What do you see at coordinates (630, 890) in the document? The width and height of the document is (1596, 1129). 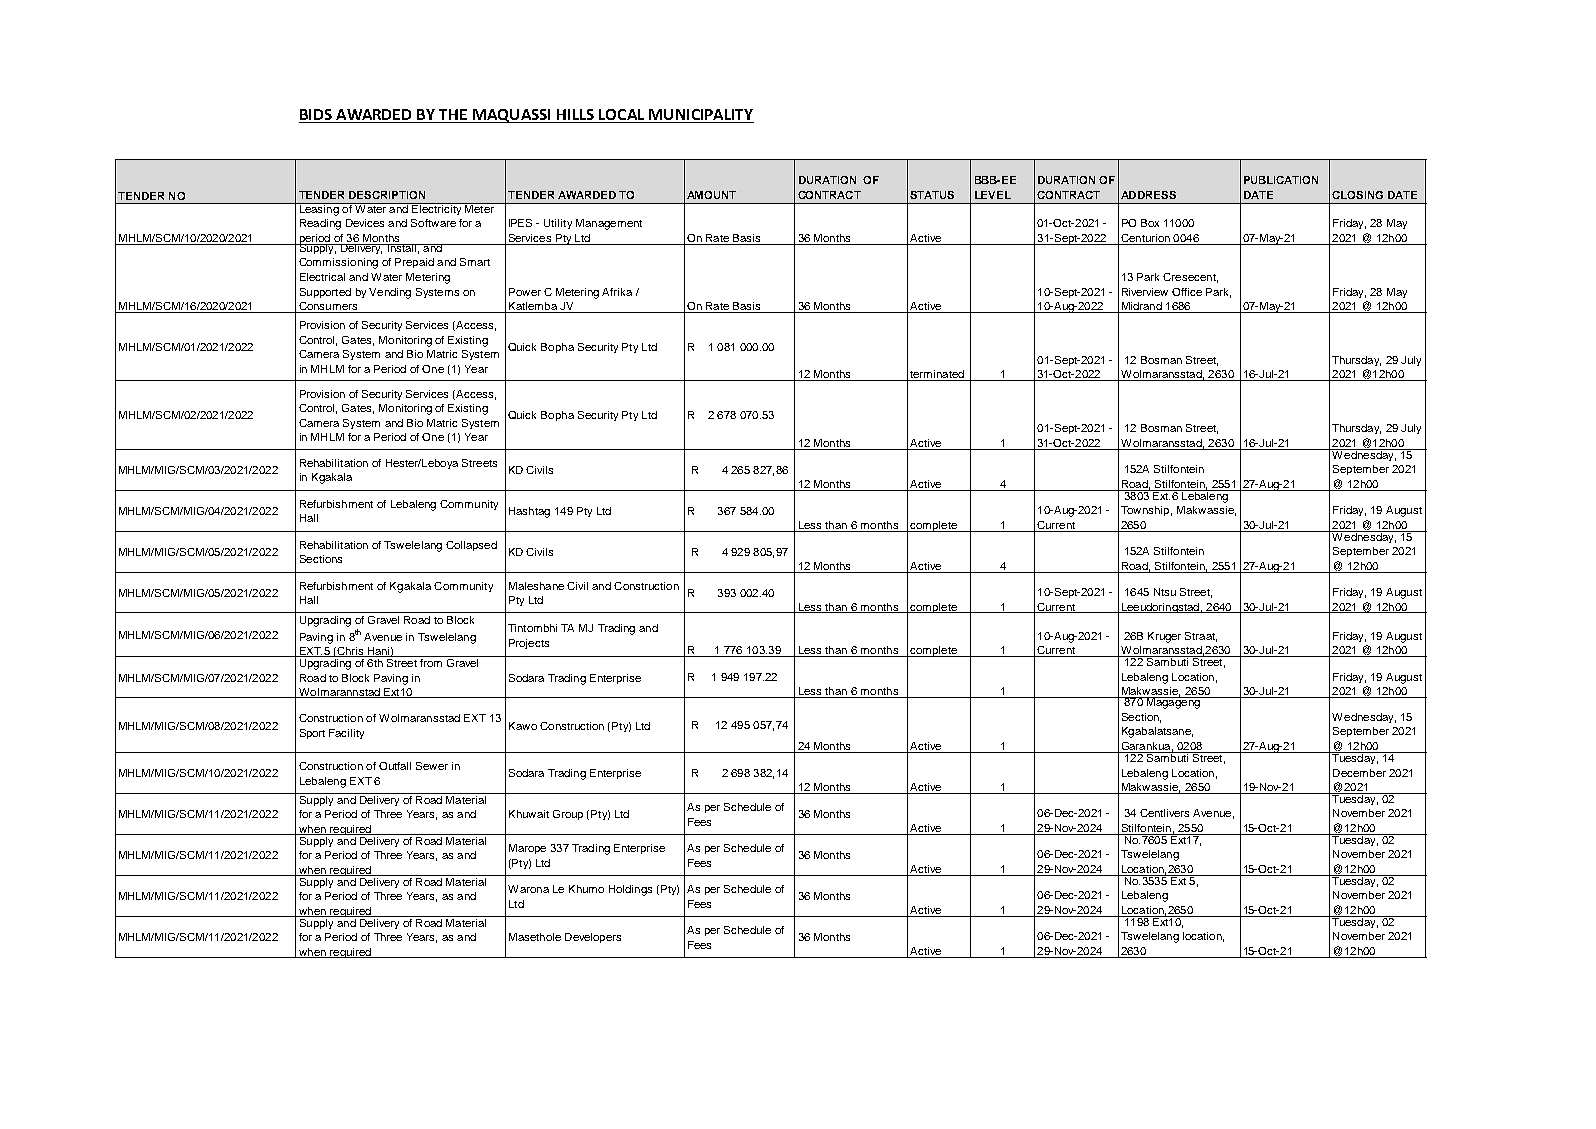 I see `Holdings` at bounding box center [630, 890].
